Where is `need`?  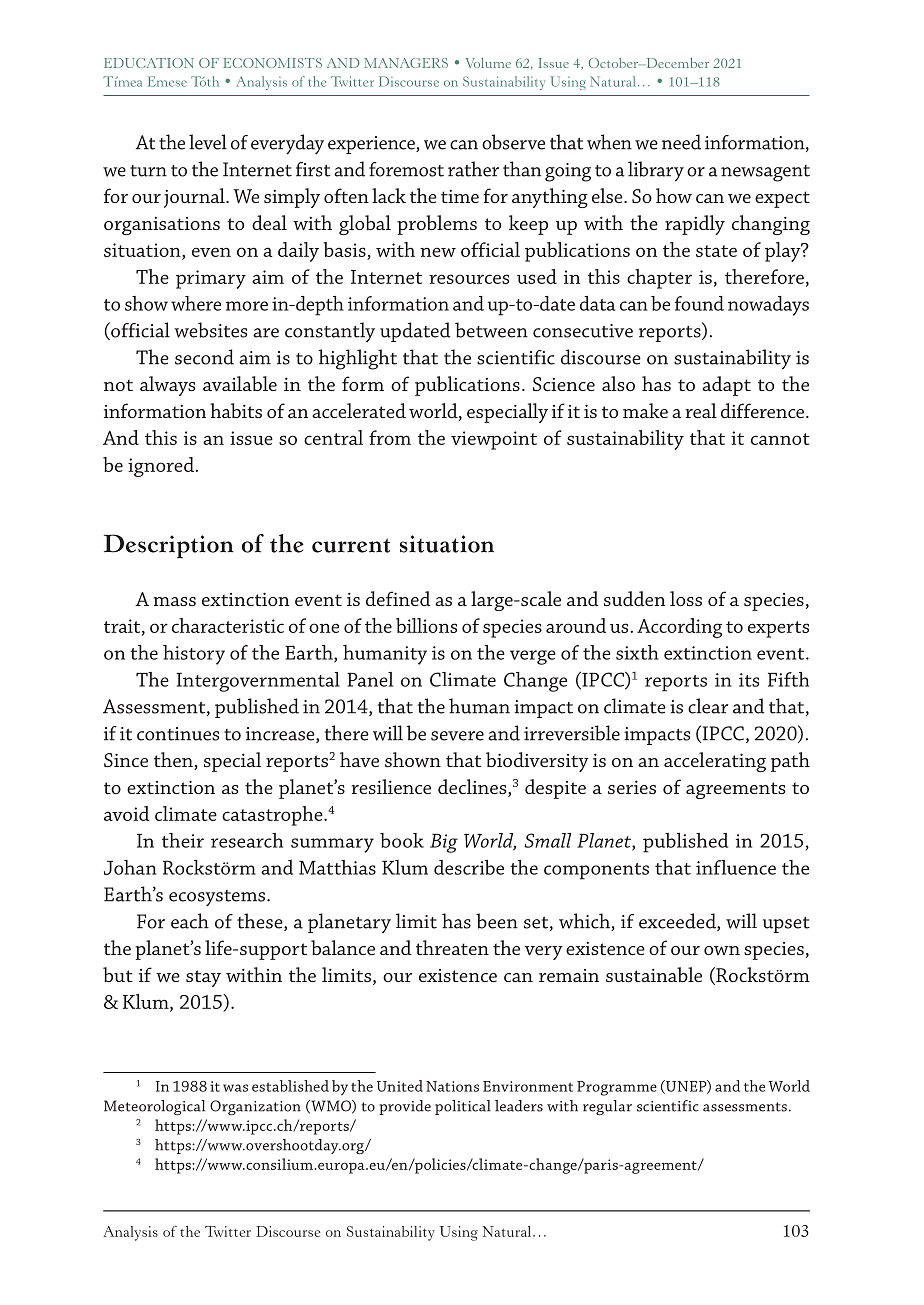 need is located at coordinates (681, 142).
